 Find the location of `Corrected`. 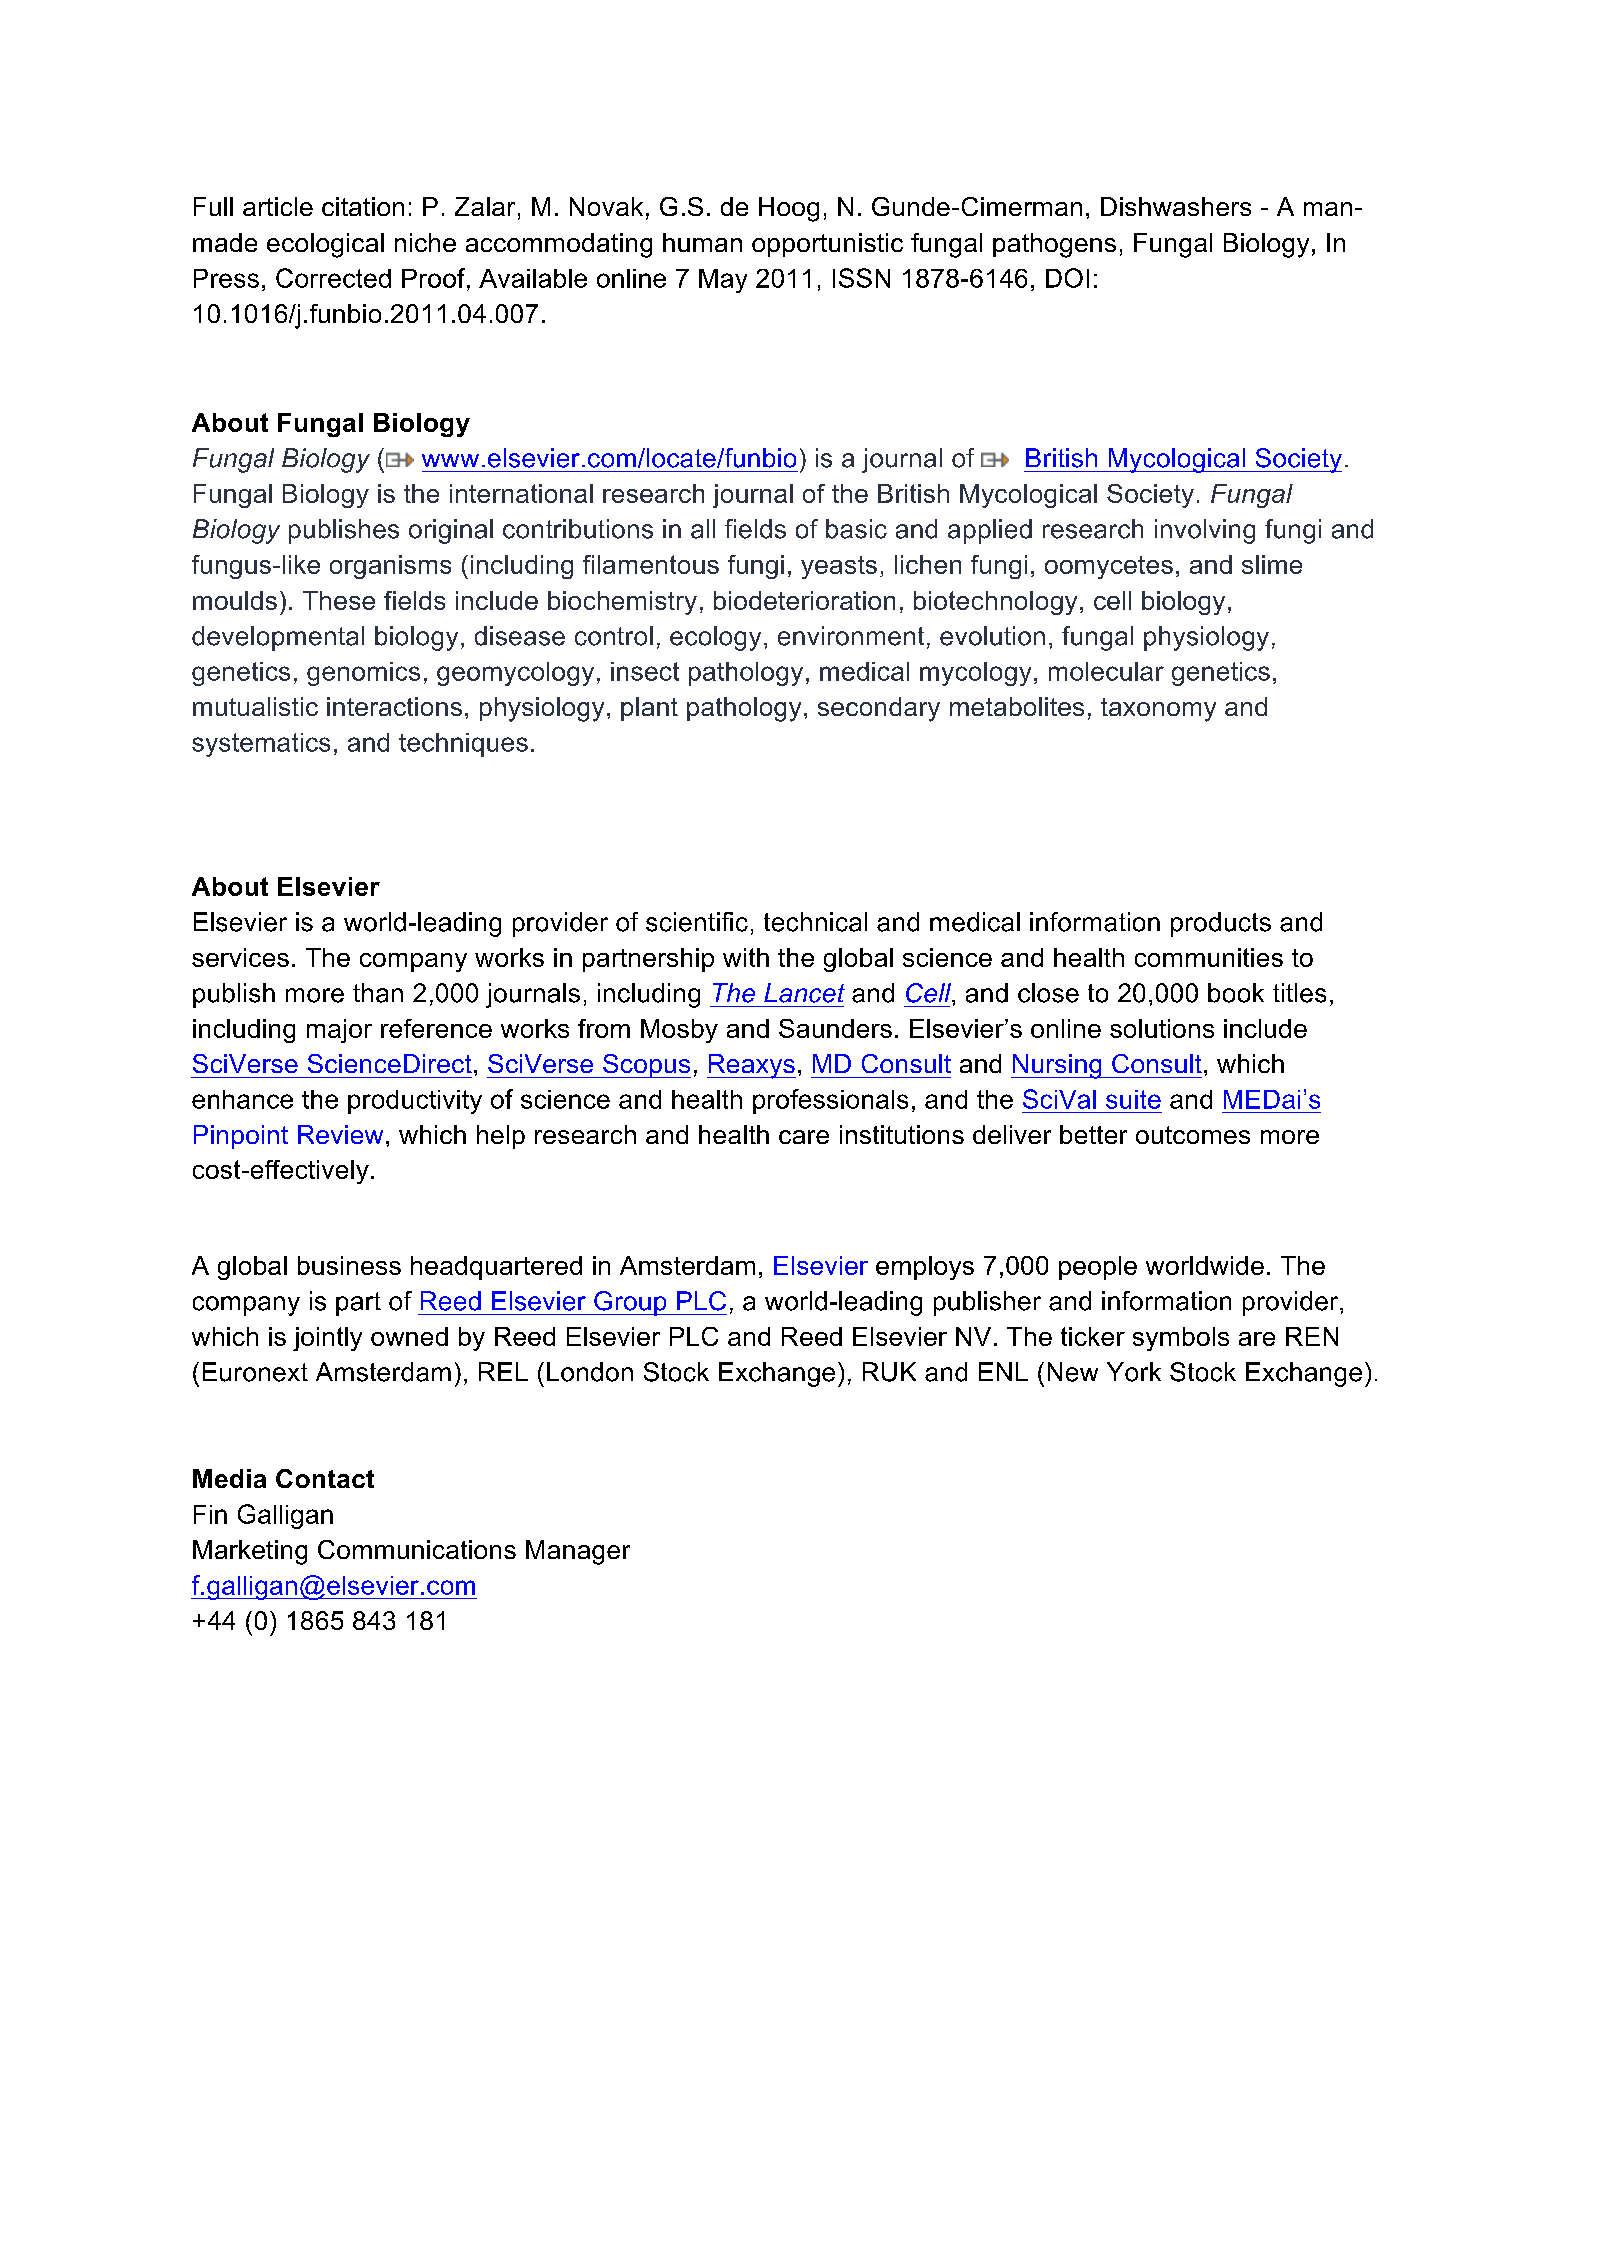

Corrected is located at coordinates (333, 278).
